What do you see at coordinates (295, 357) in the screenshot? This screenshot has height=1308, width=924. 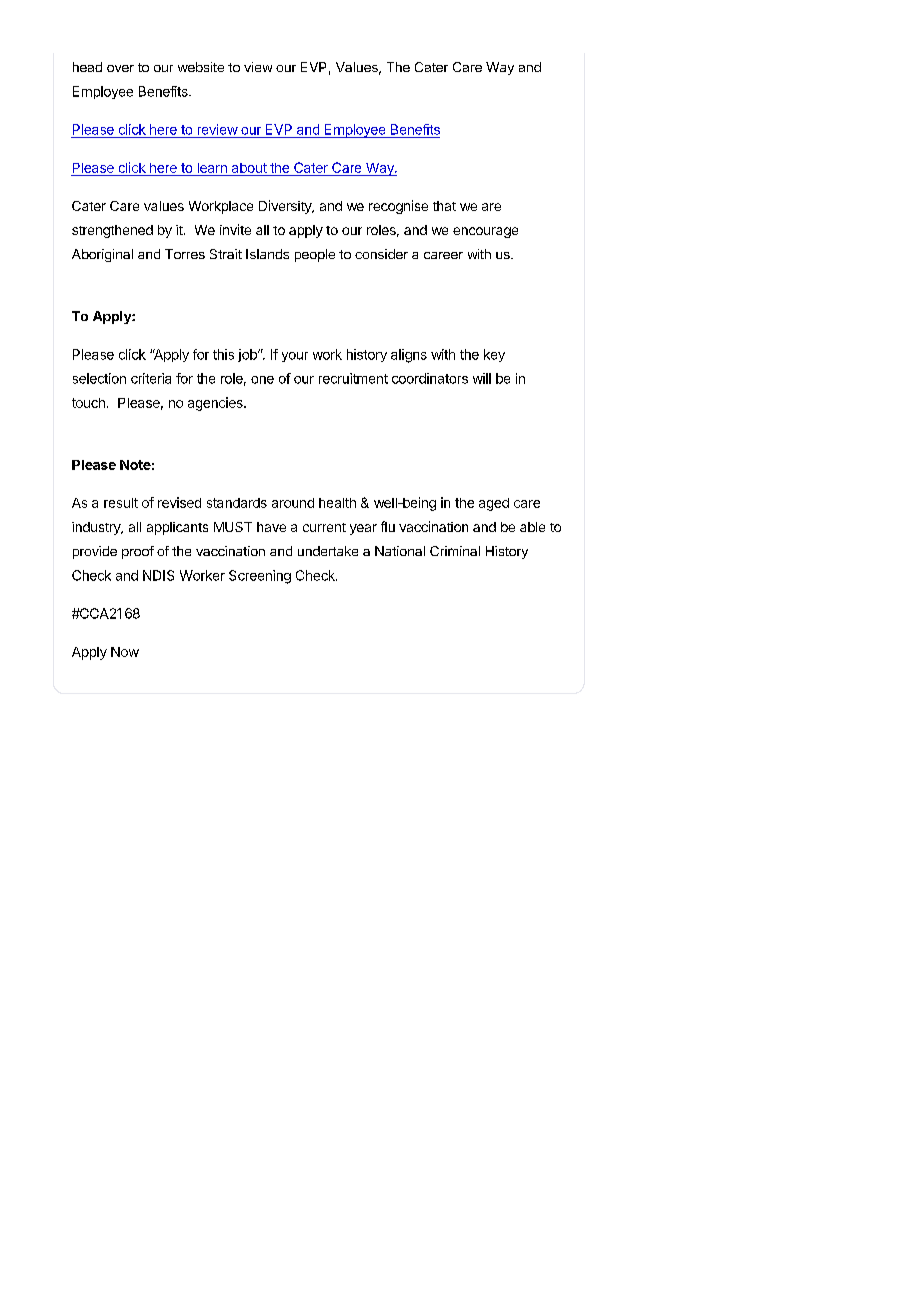 I see `your` at bounding box center [295, 357].
